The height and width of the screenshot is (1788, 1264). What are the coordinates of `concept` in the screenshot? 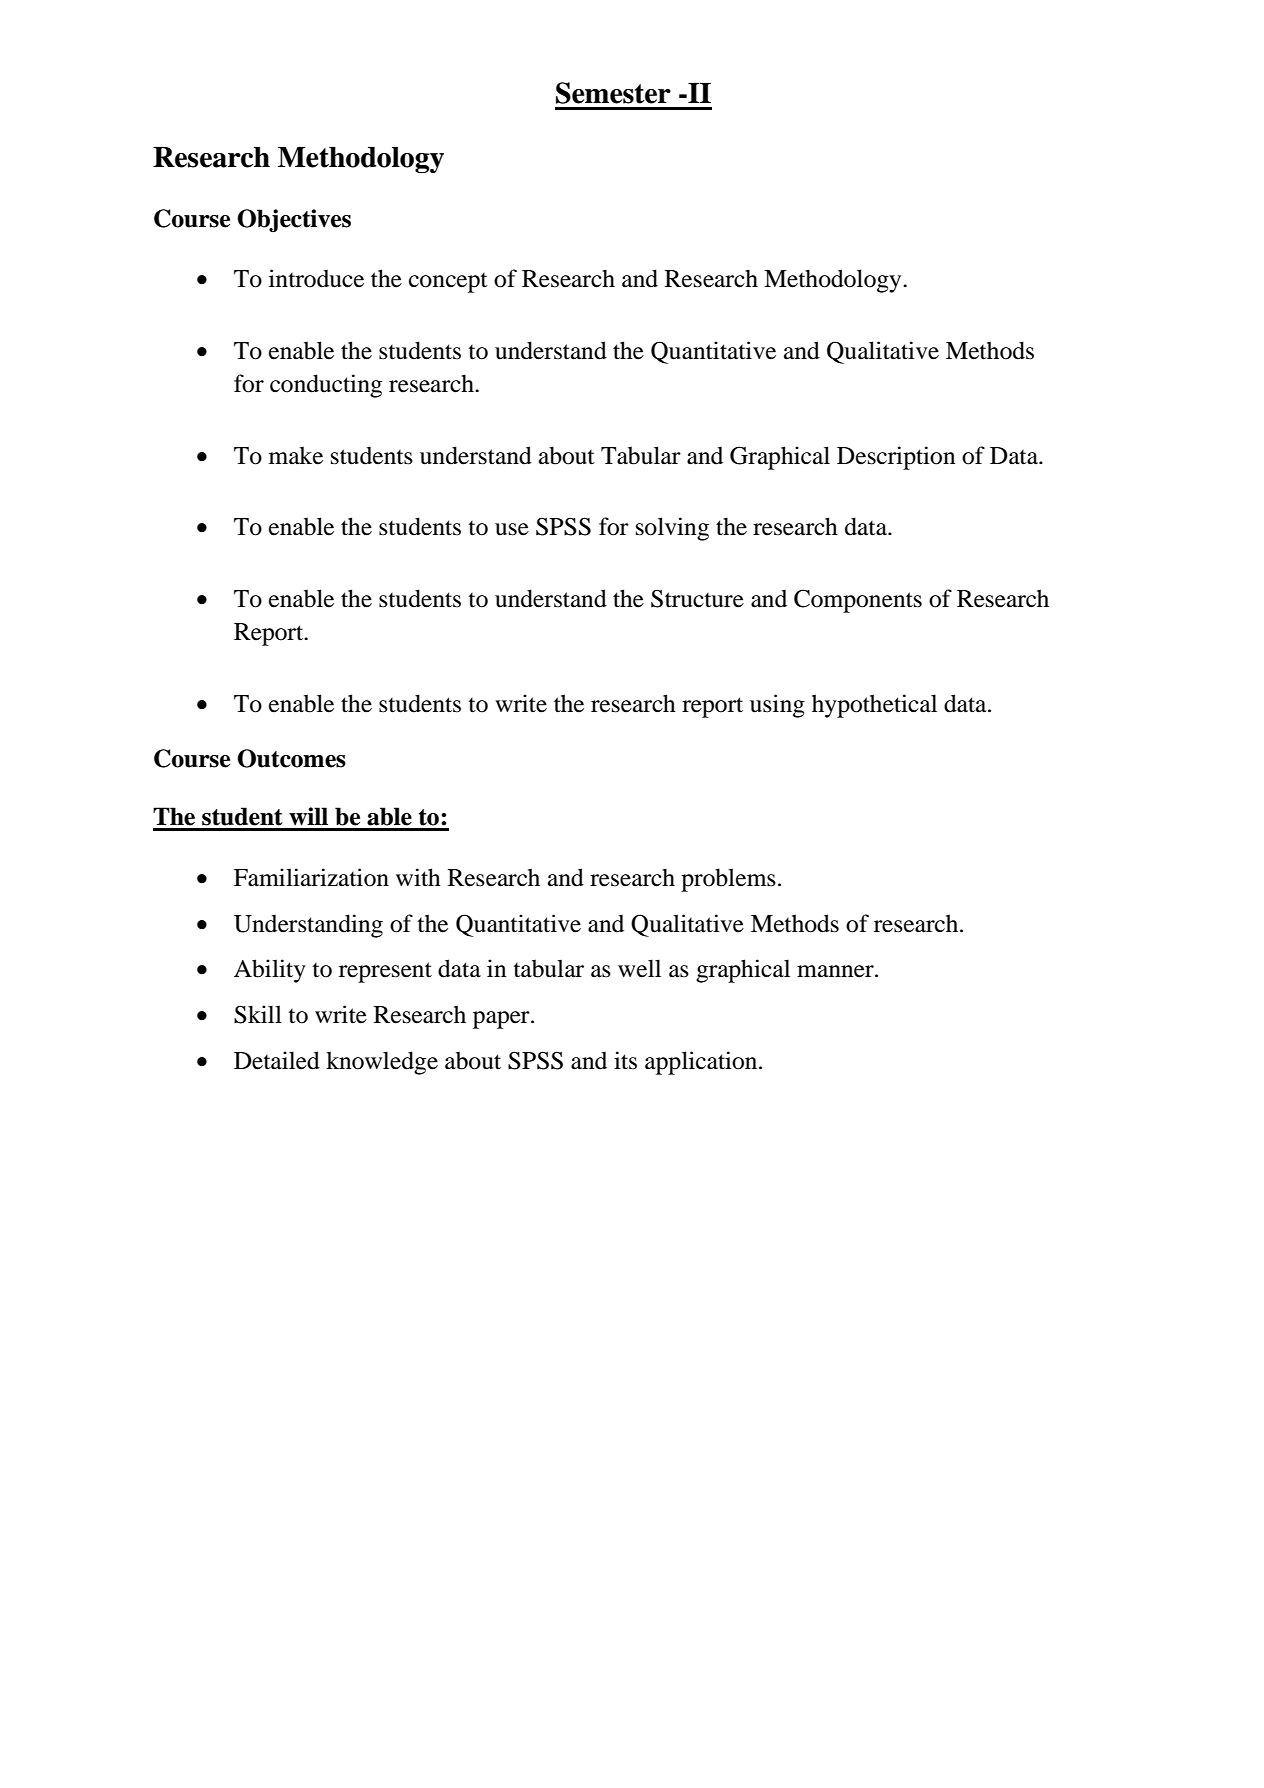 It's located at (448, 283).
